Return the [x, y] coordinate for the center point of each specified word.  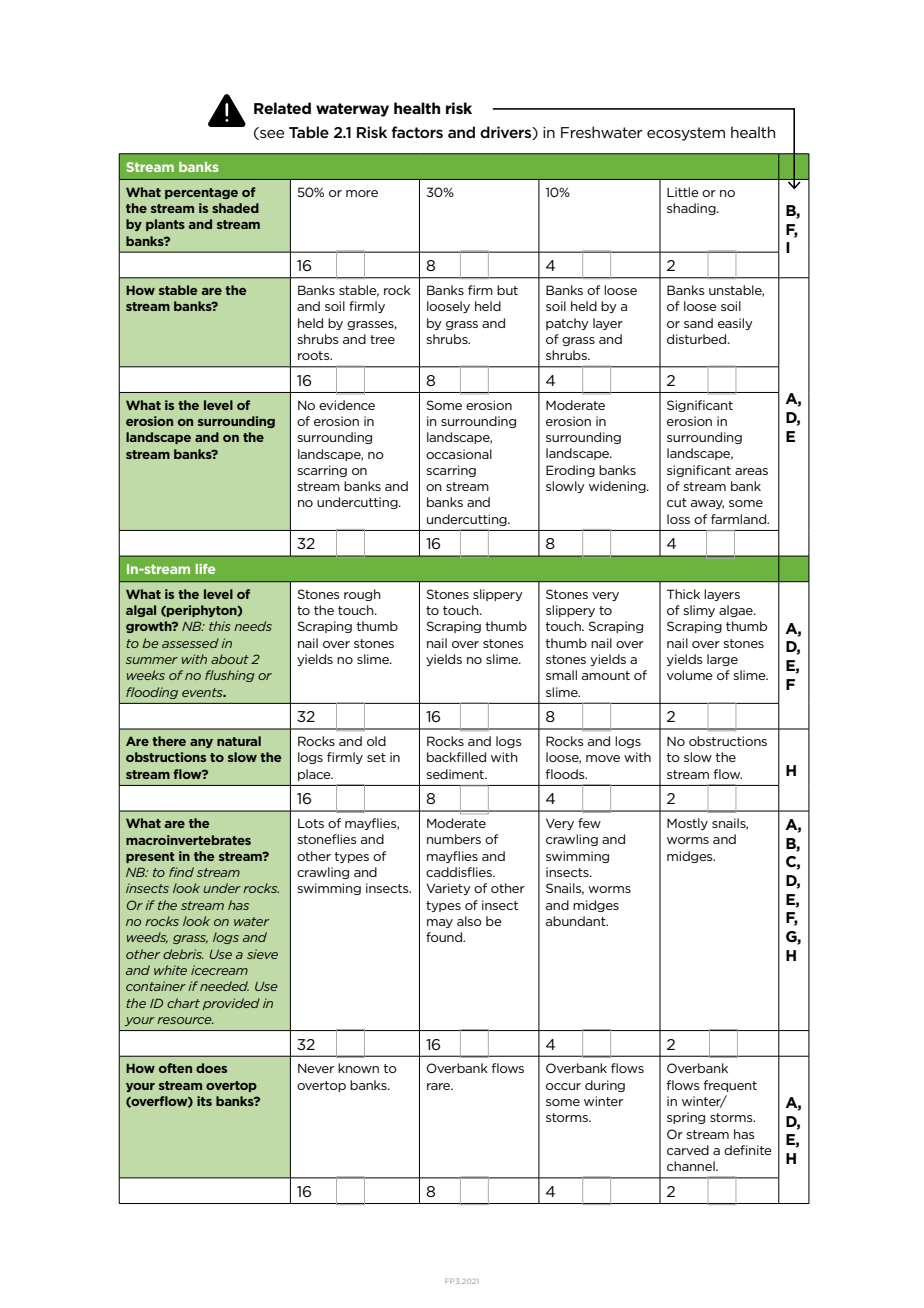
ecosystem [686, 134]
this [220, 626]
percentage [201, 193]
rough [362, 595]
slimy [699, 611]
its [204, 1101]
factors [417, 132]
